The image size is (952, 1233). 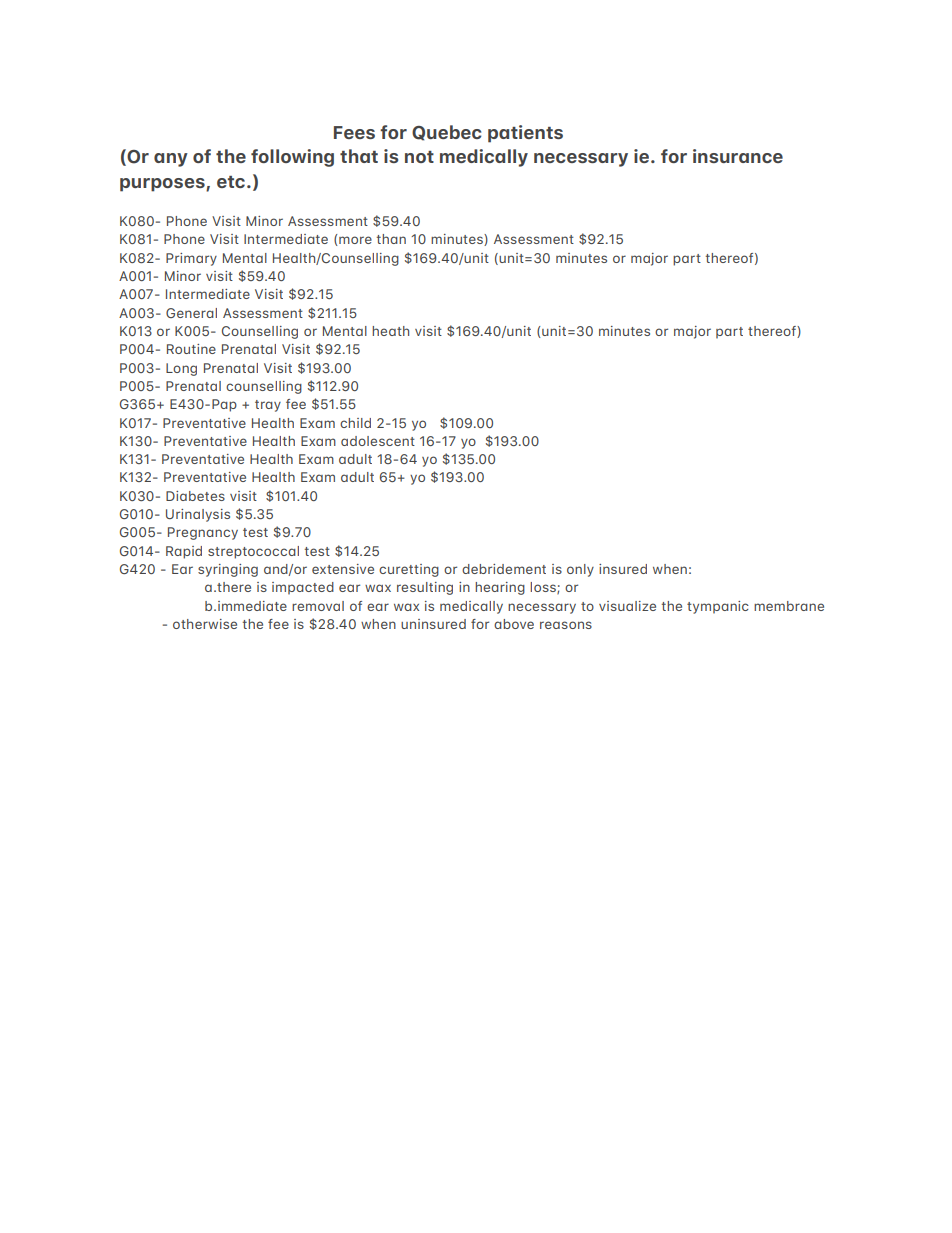 I want to click on Any, so click(x=171, y=160).
